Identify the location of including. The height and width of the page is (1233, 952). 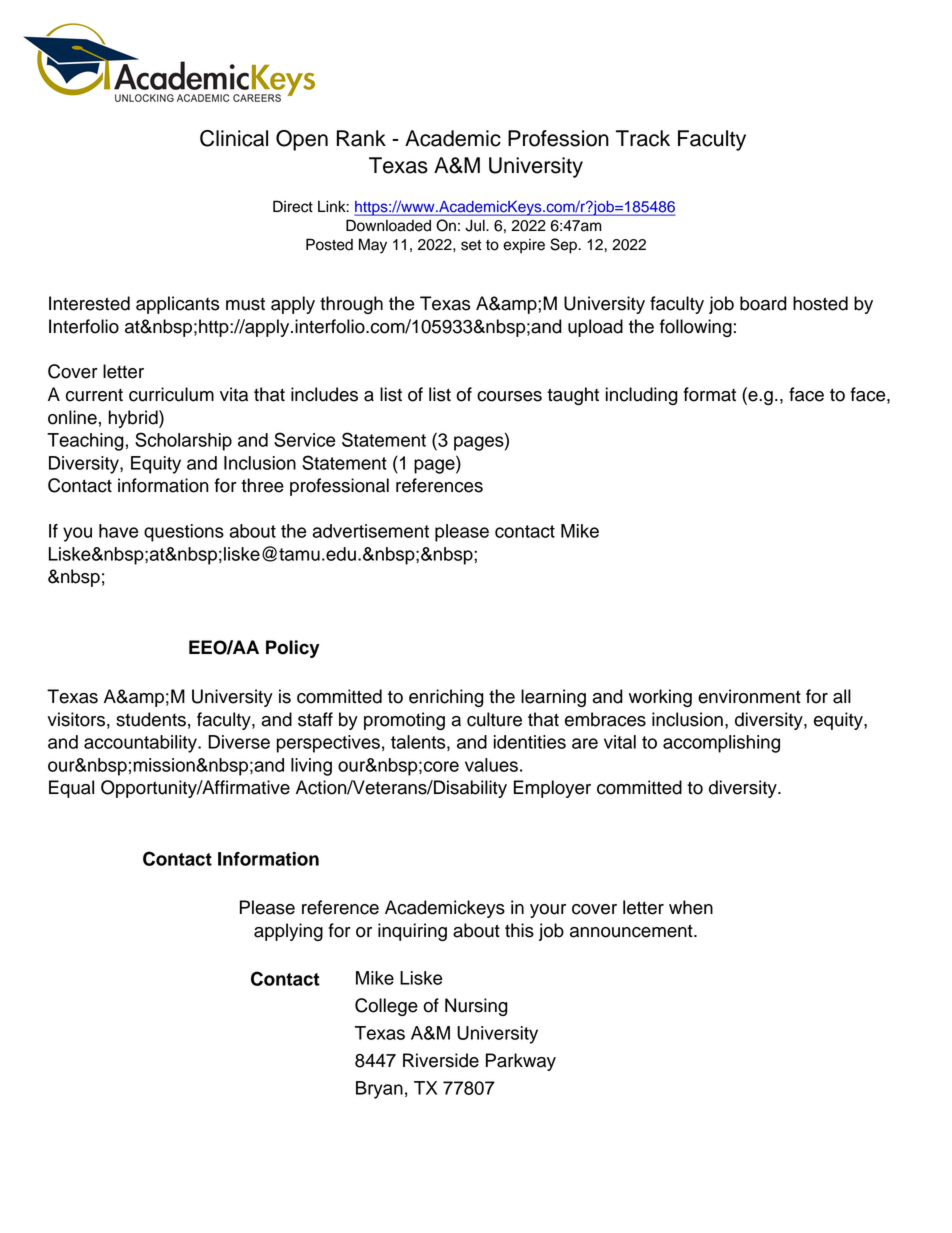
(642, 396).
